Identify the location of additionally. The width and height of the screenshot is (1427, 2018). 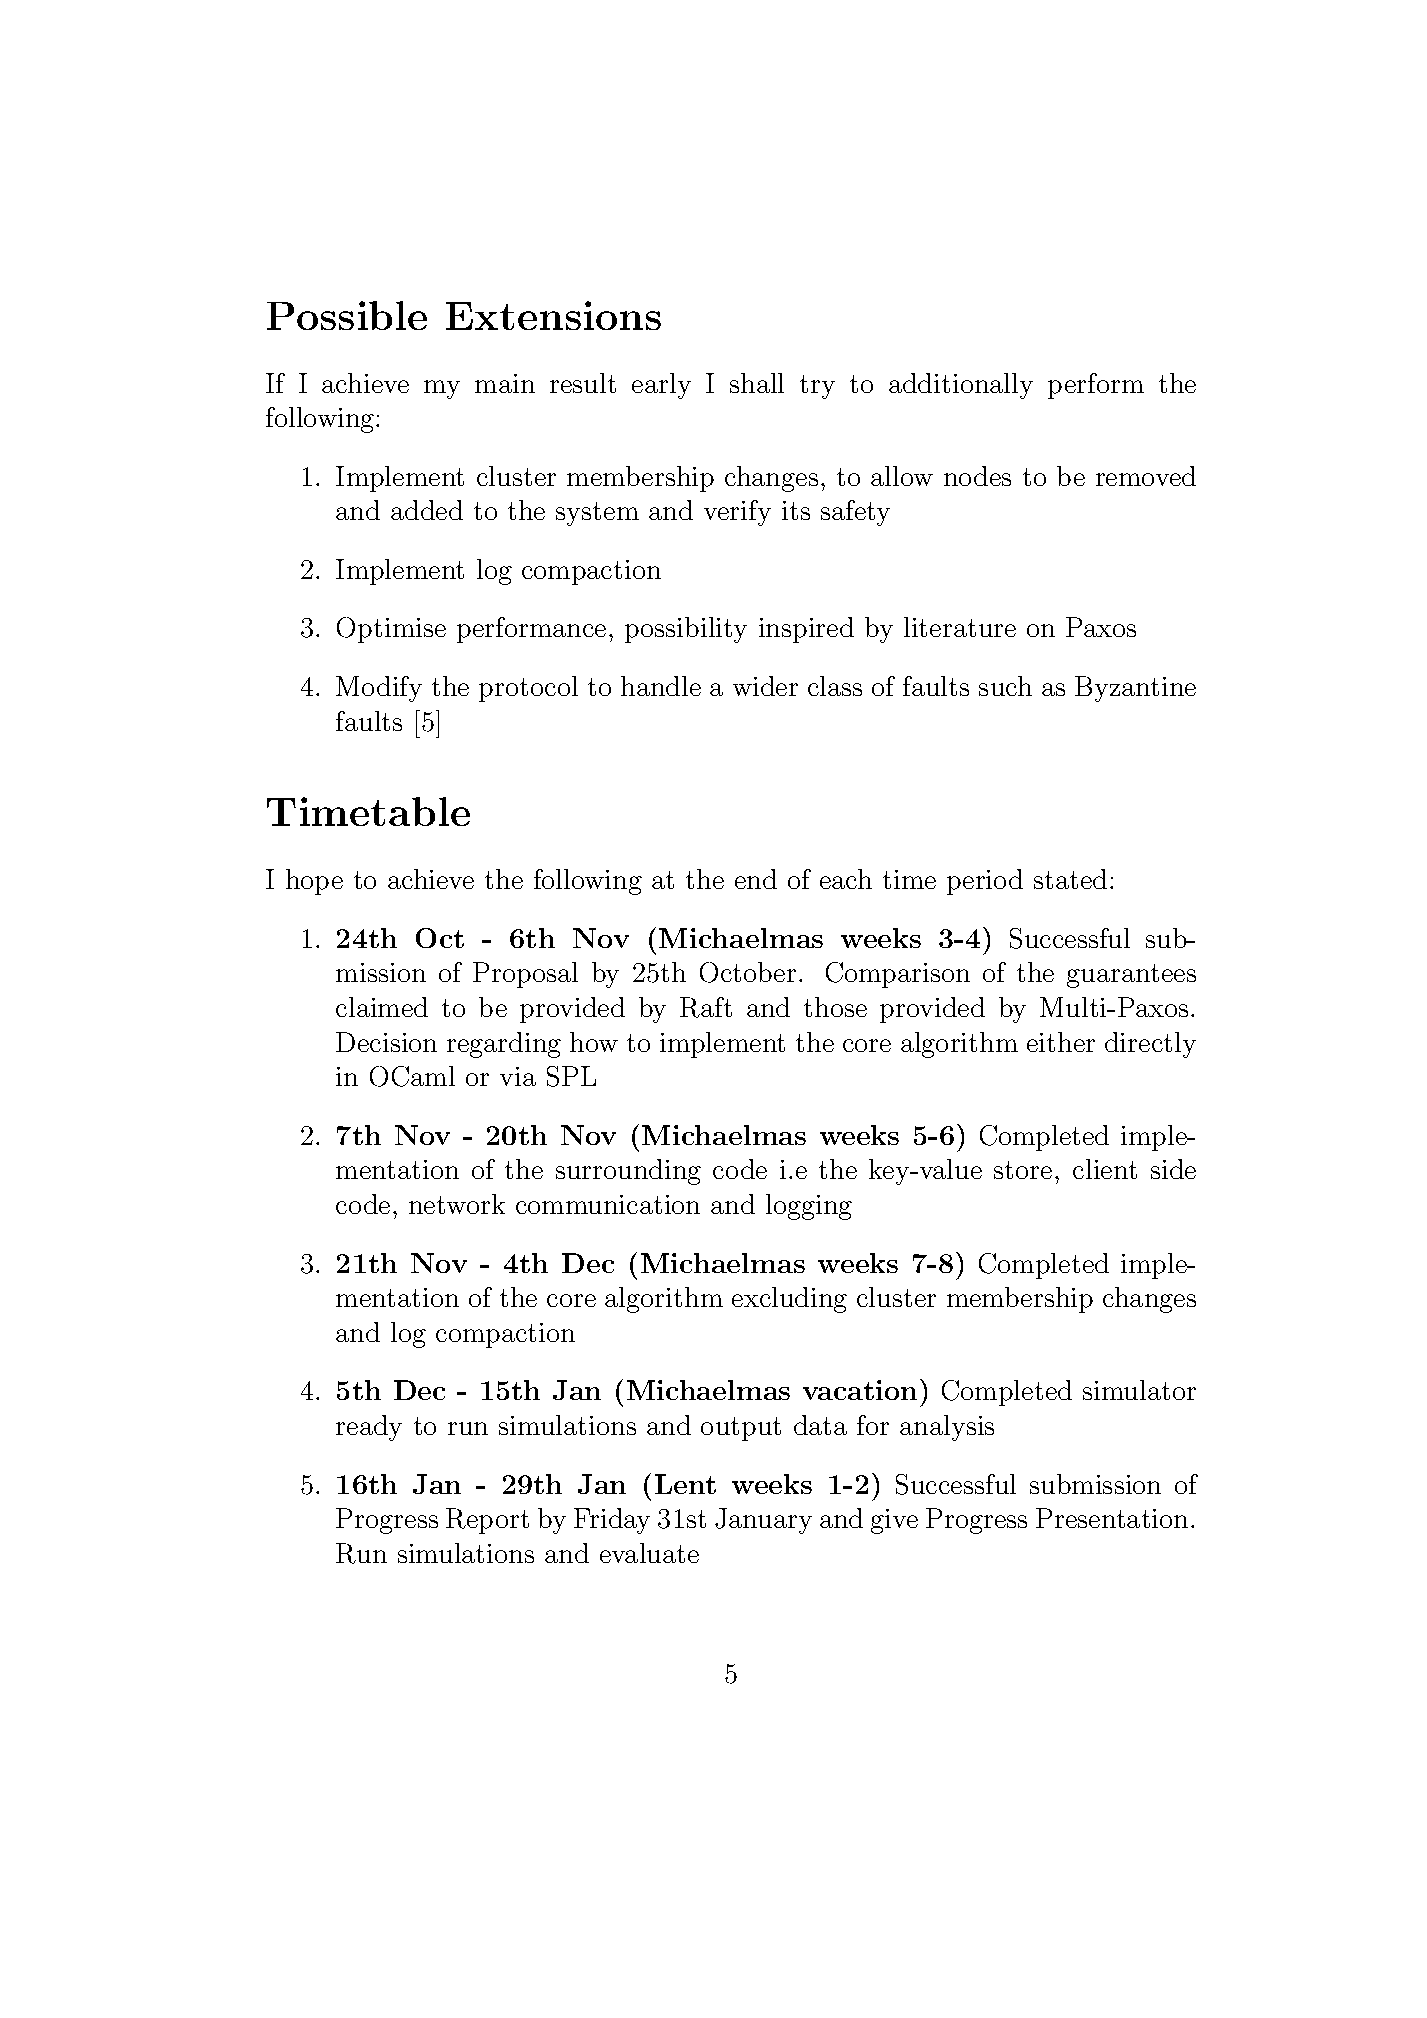
(961, 386).
